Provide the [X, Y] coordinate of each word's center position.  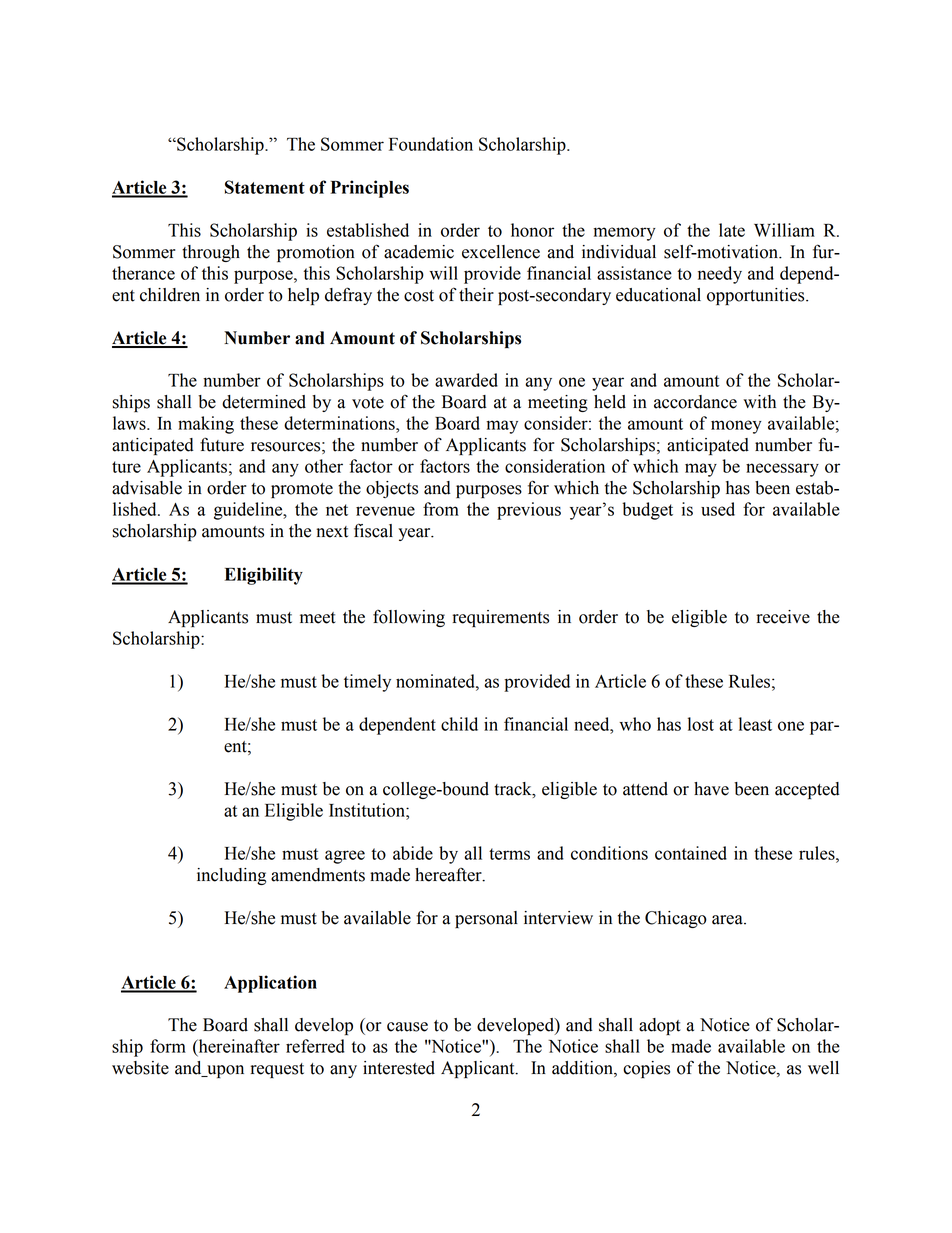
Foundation [431, 144]
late [732, 230]
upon [224, 1071]
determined [264, 402]
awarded [466, 380]
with [759, 402]
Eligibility [264, 576]
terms [509, 854]
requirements [500, 618]
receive [783, 617]
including [231, 876]
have [711, 789]
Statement [265, 187]
